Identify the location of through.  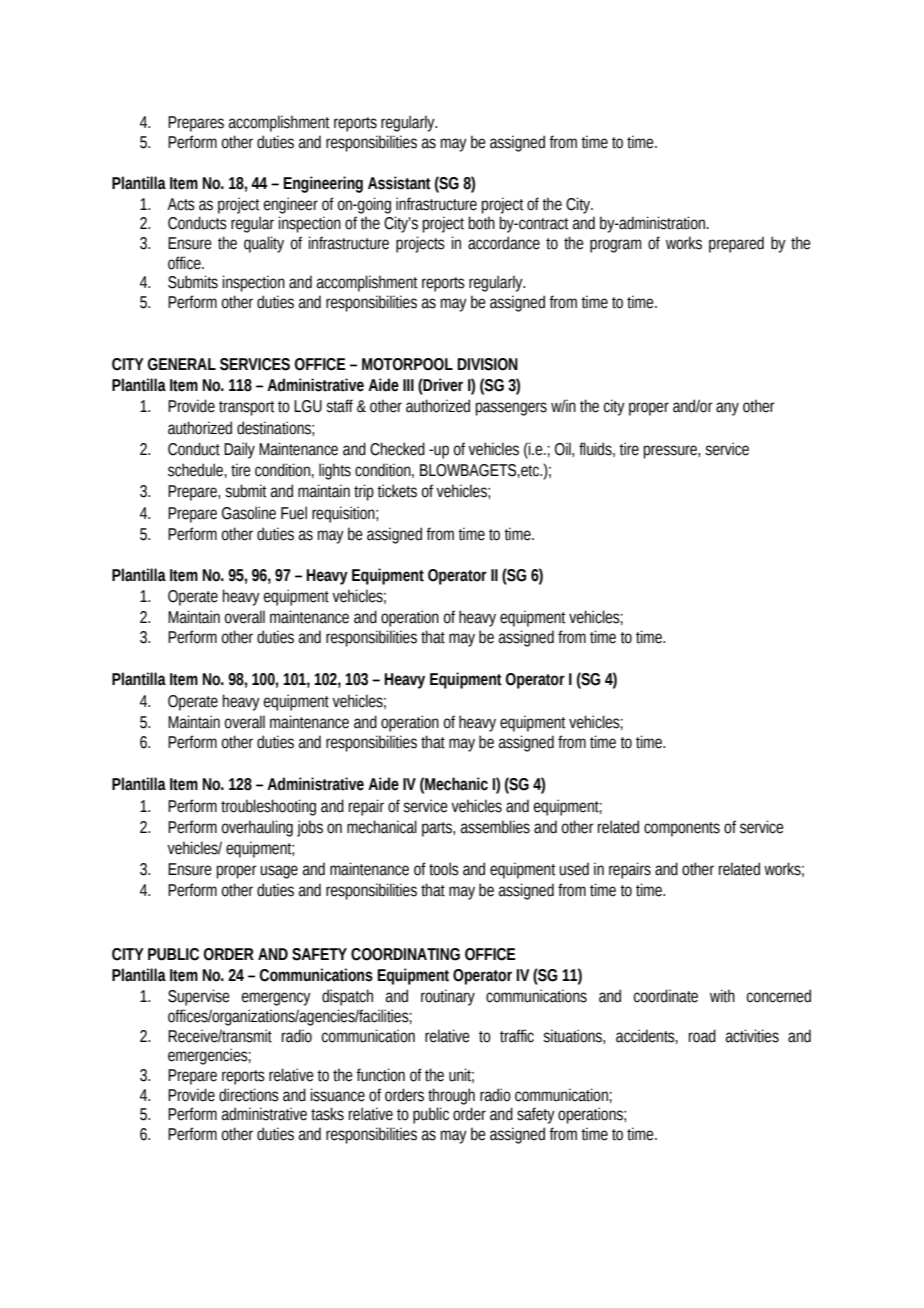
(451, 1096).
